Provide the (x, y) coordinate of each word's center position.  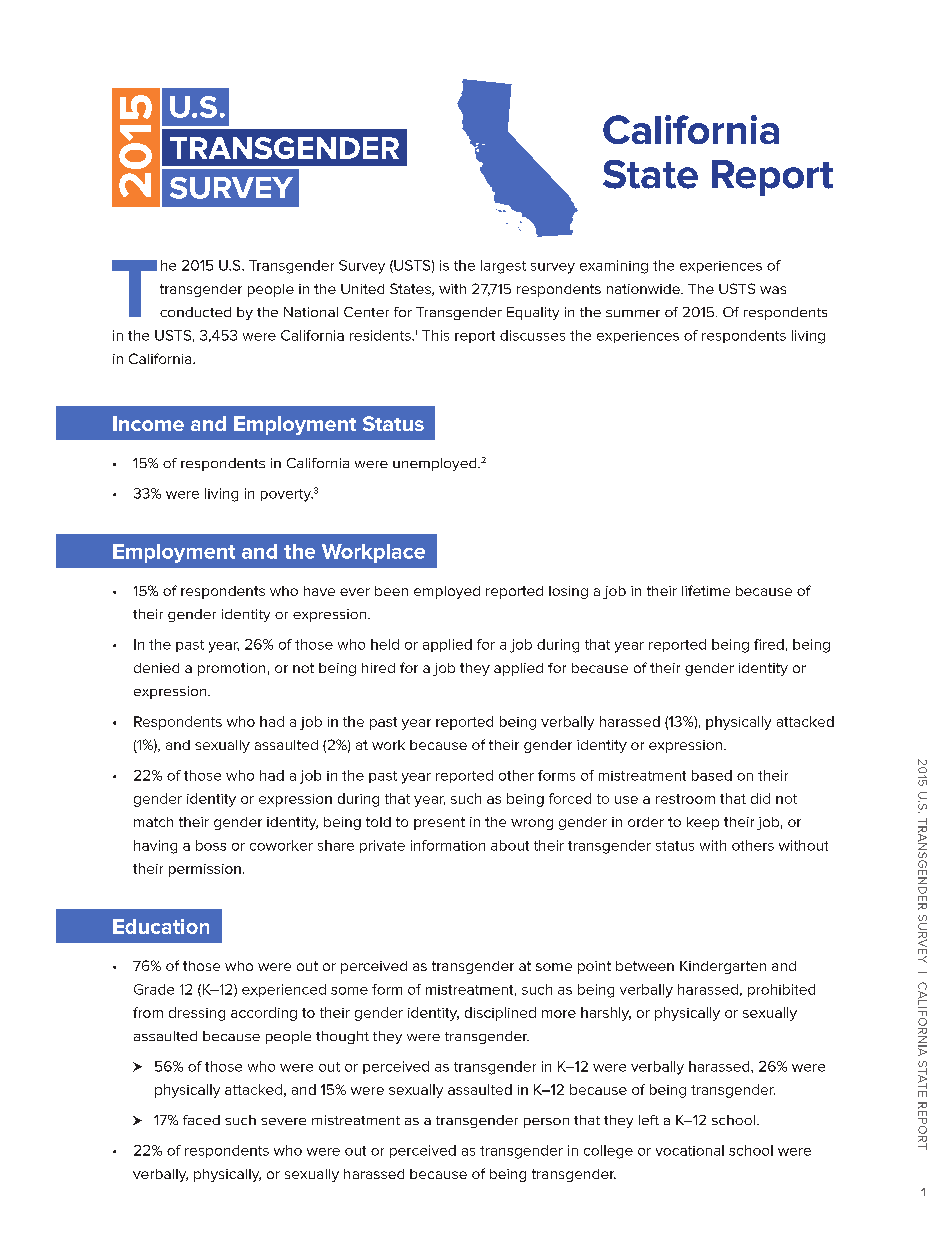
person (546, 1123)
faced (201, 1120)
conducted (195, 312)
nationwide (644, 289)
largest (503, 267)
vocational (690, 1150)
